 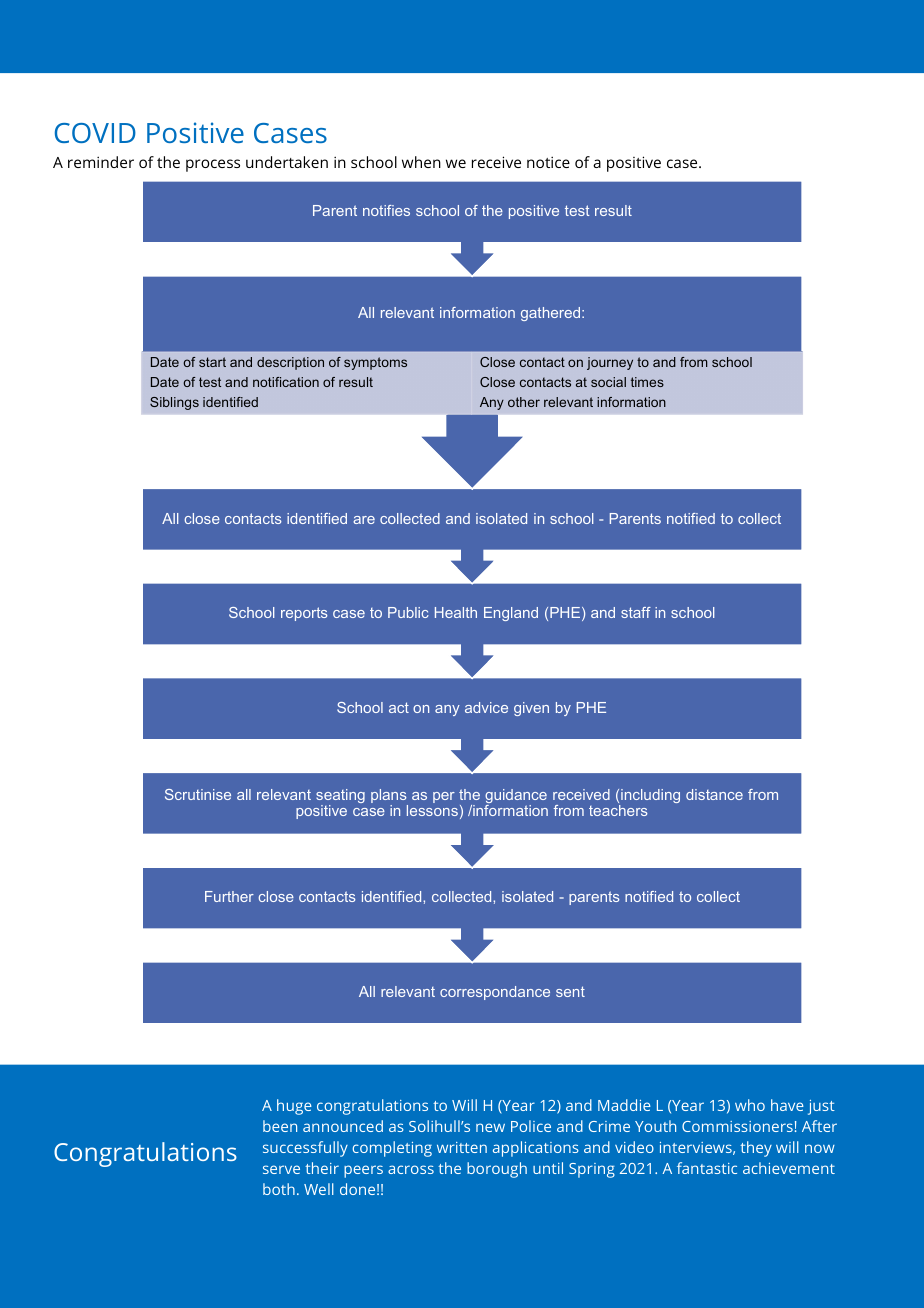 I want to click on Health, so click(x=456, y=612).
